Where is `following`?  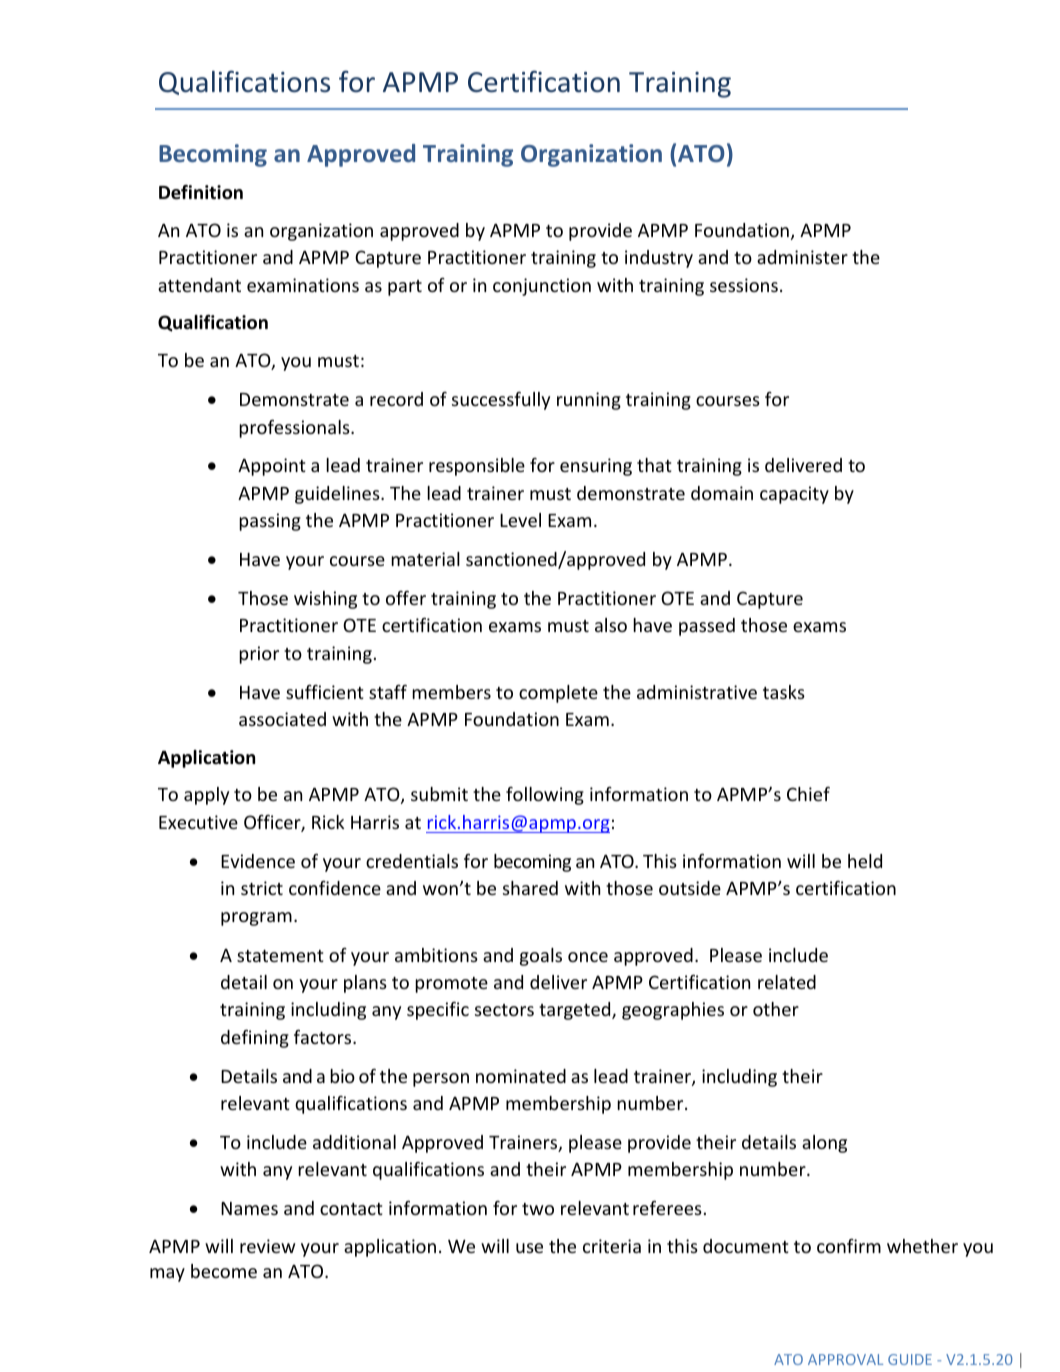 following is located at coordinates (545, 796).
